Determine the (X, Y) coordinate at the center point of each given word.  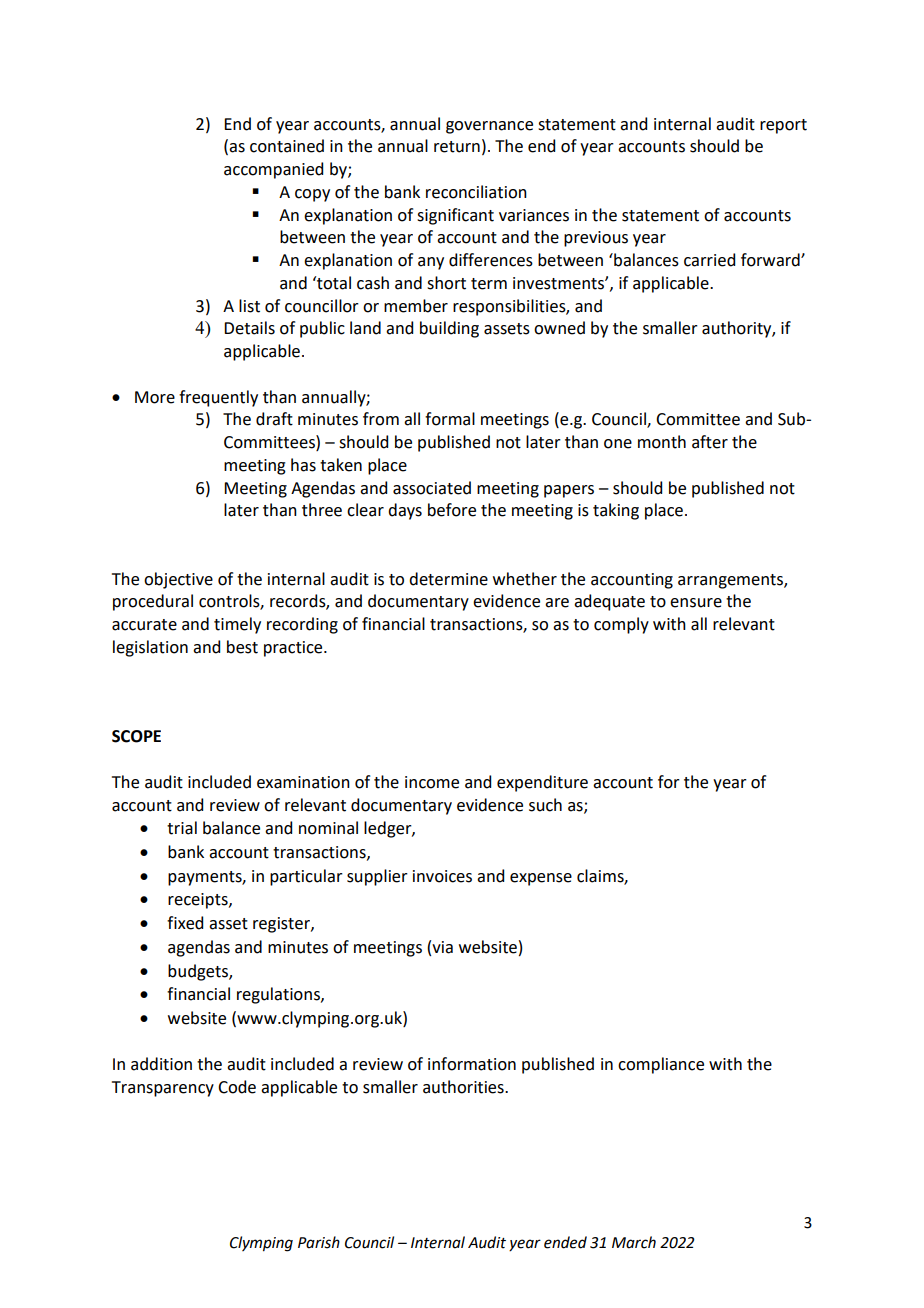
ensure (696, 603)
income (432, 782)
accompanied (273, 170)
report (783, 126)
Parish (319, 1242)
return (457, 147)
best (242, 647)
